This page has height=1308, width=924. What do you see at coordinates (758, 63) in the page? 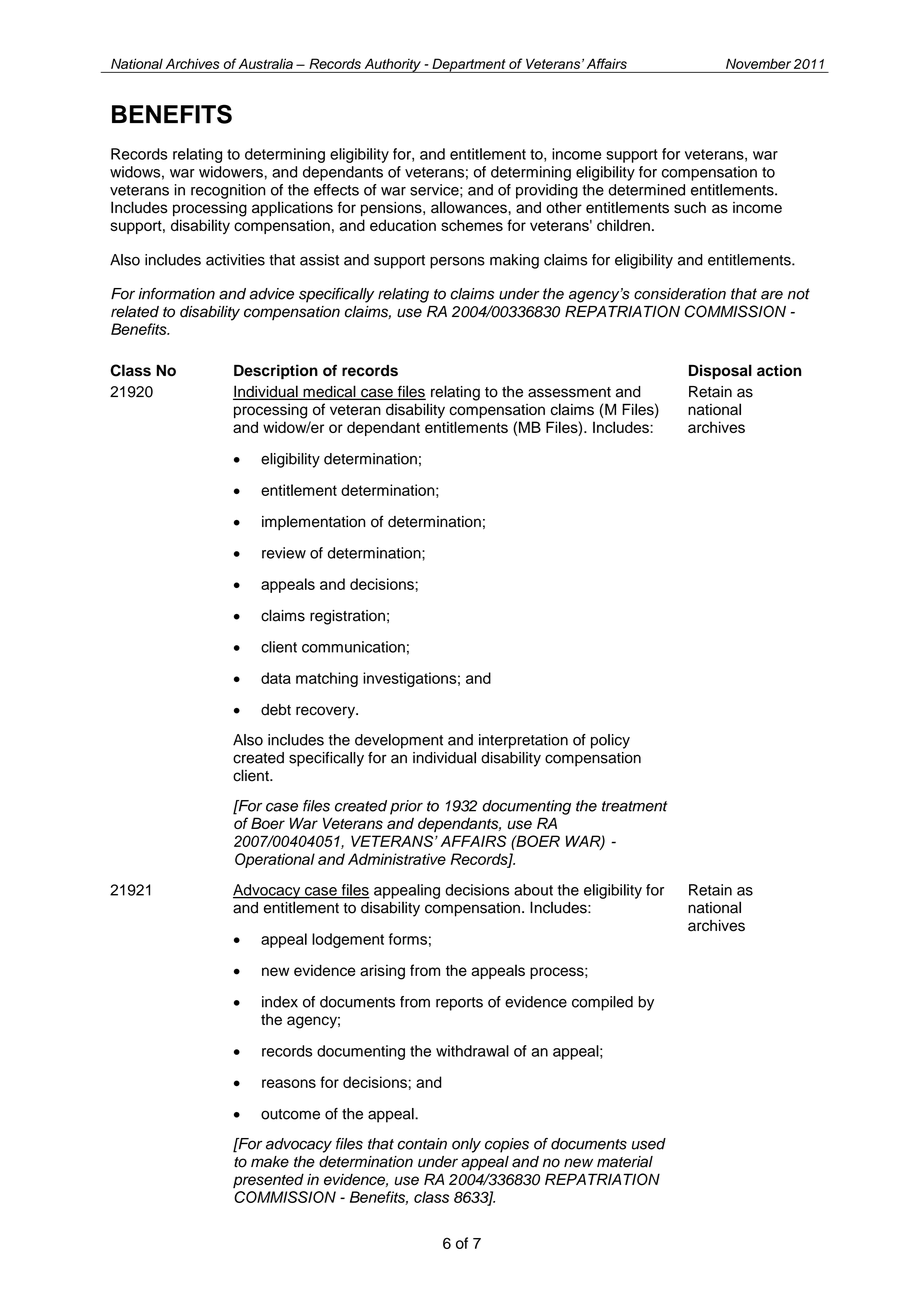
I see `November` at bounding box center [758, 63].
